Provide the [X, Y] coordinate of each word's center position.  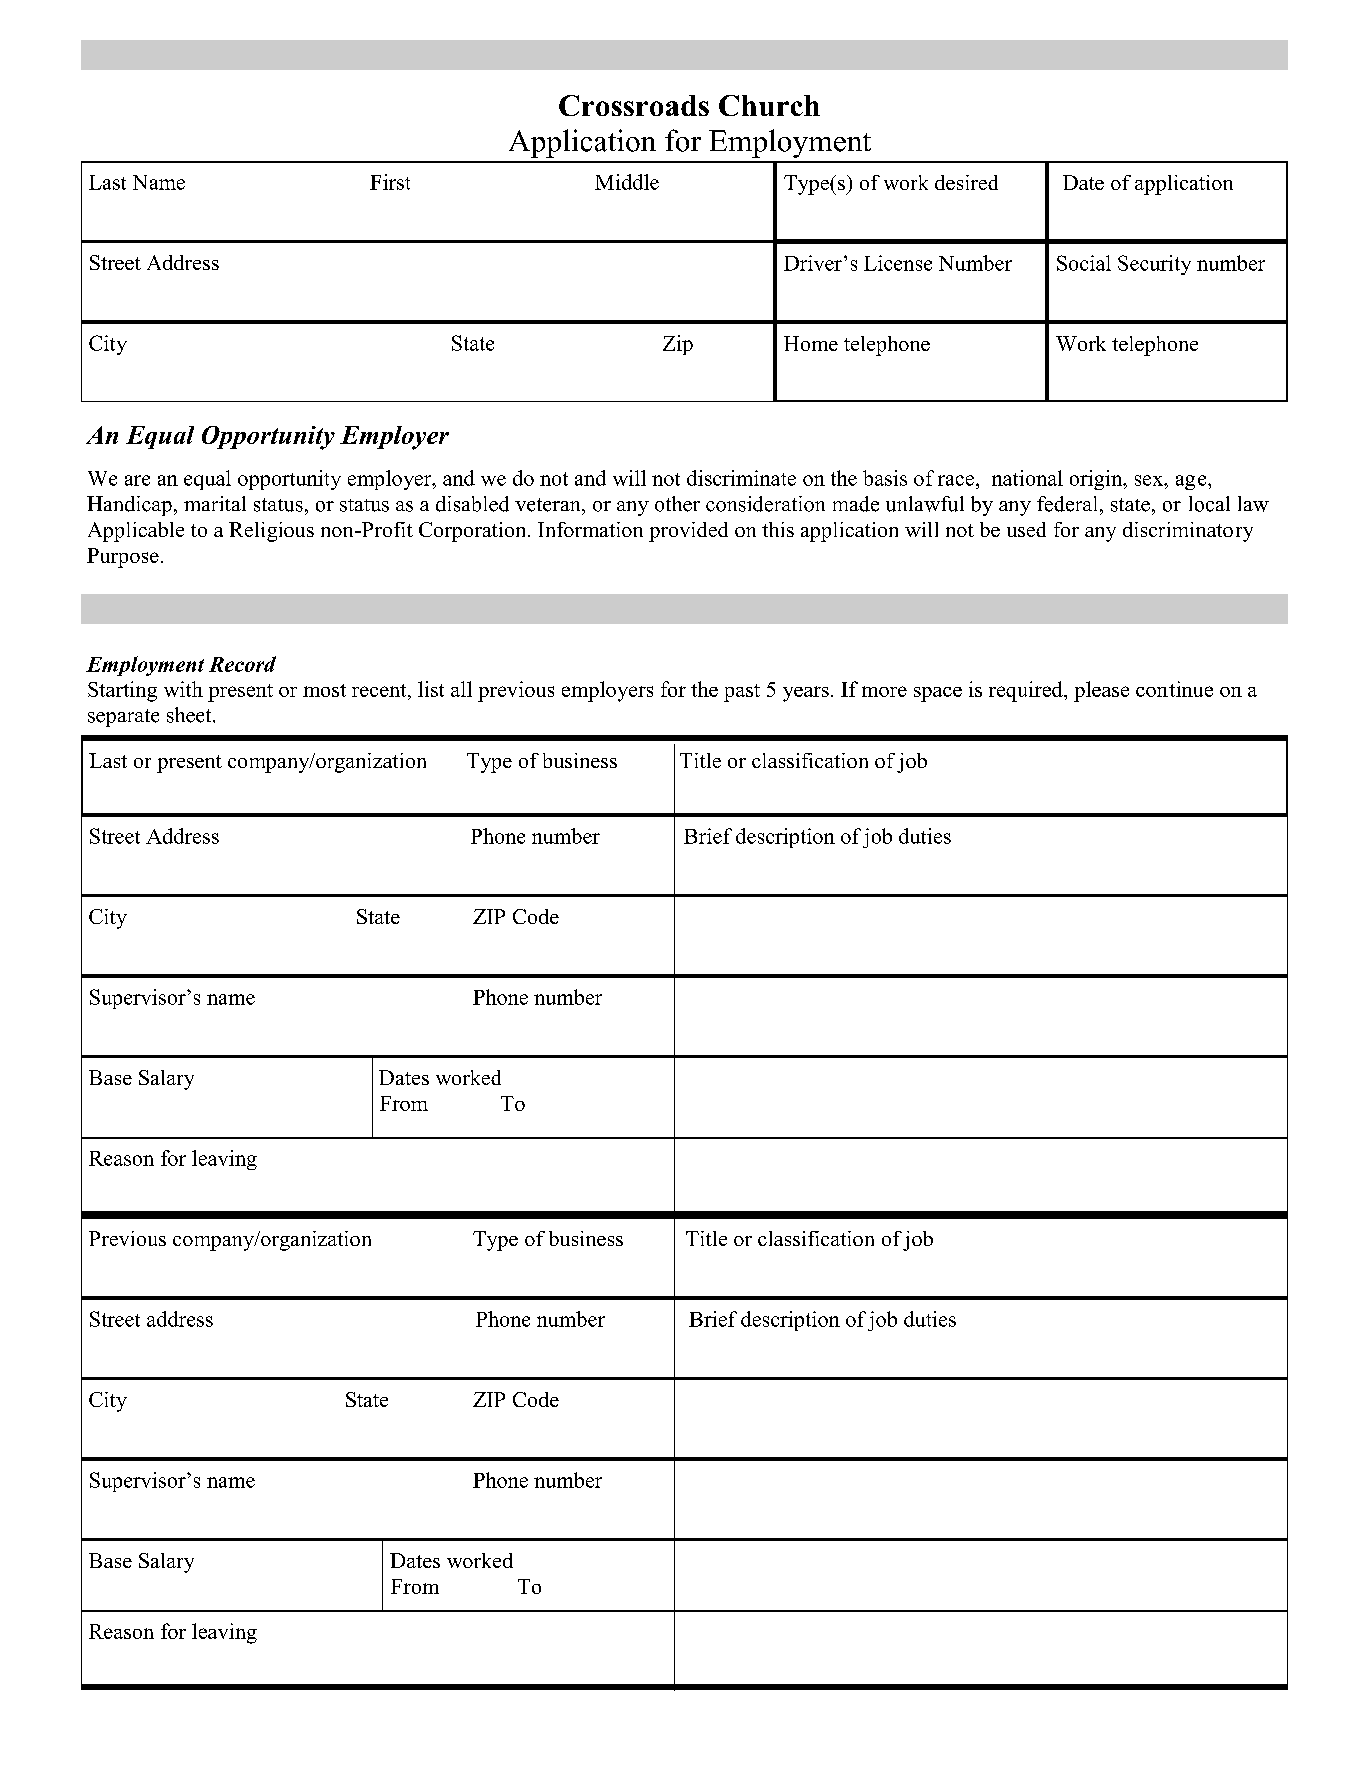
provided [688, 532]
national [1027, 478]
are [137, 480]
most [324, 690]
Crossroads [634, 105]
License [898, 263]
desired [966, 182]
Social [1084, 263]
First [390, 182]
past [742, 693]
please [1101, 691]
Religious [271, 532]
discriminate [741, 478]
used [1026, 529]
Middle [627, 182]
